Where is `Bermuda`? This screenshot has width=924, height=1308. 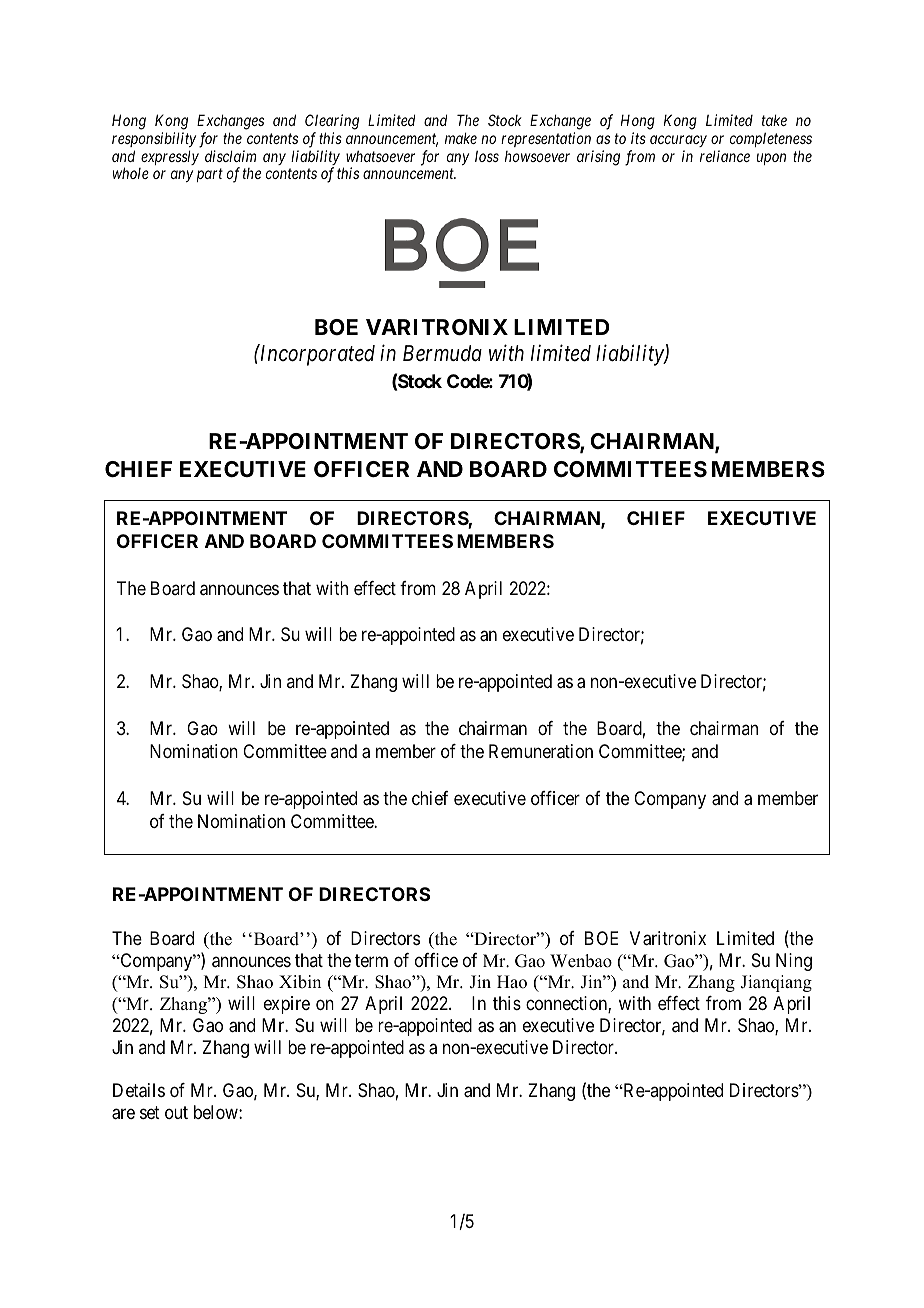
Bermuda is located at coordinates (442, 353).
